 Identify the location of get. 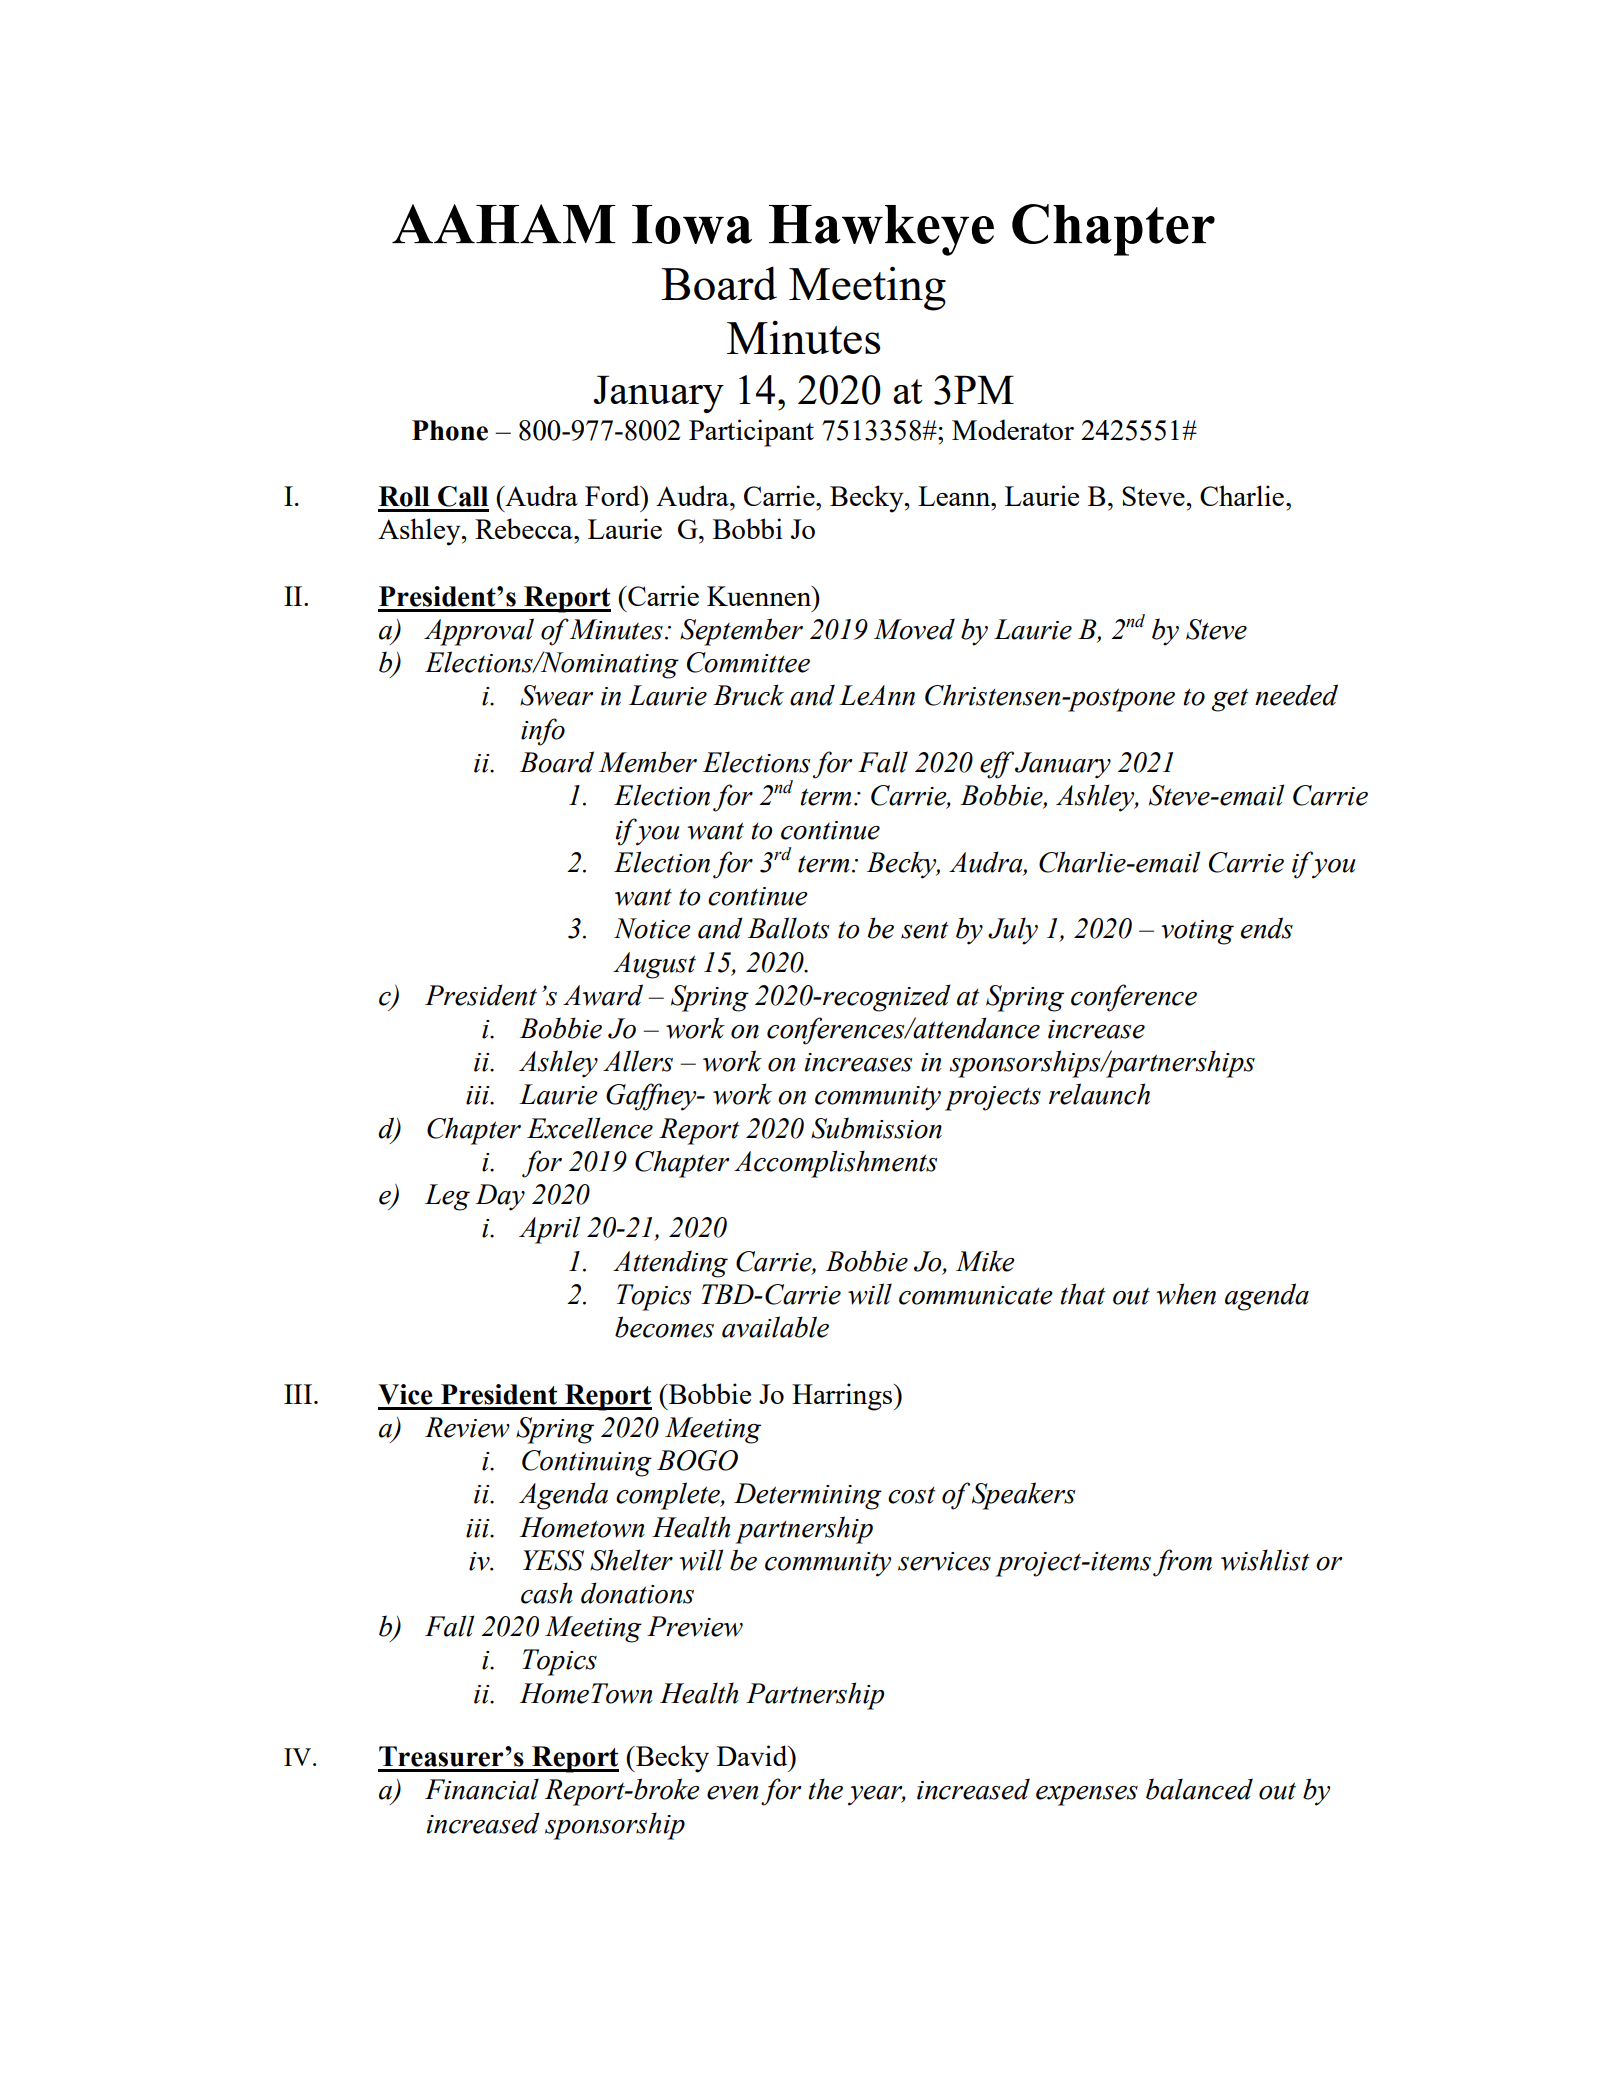
(1230, 700).
